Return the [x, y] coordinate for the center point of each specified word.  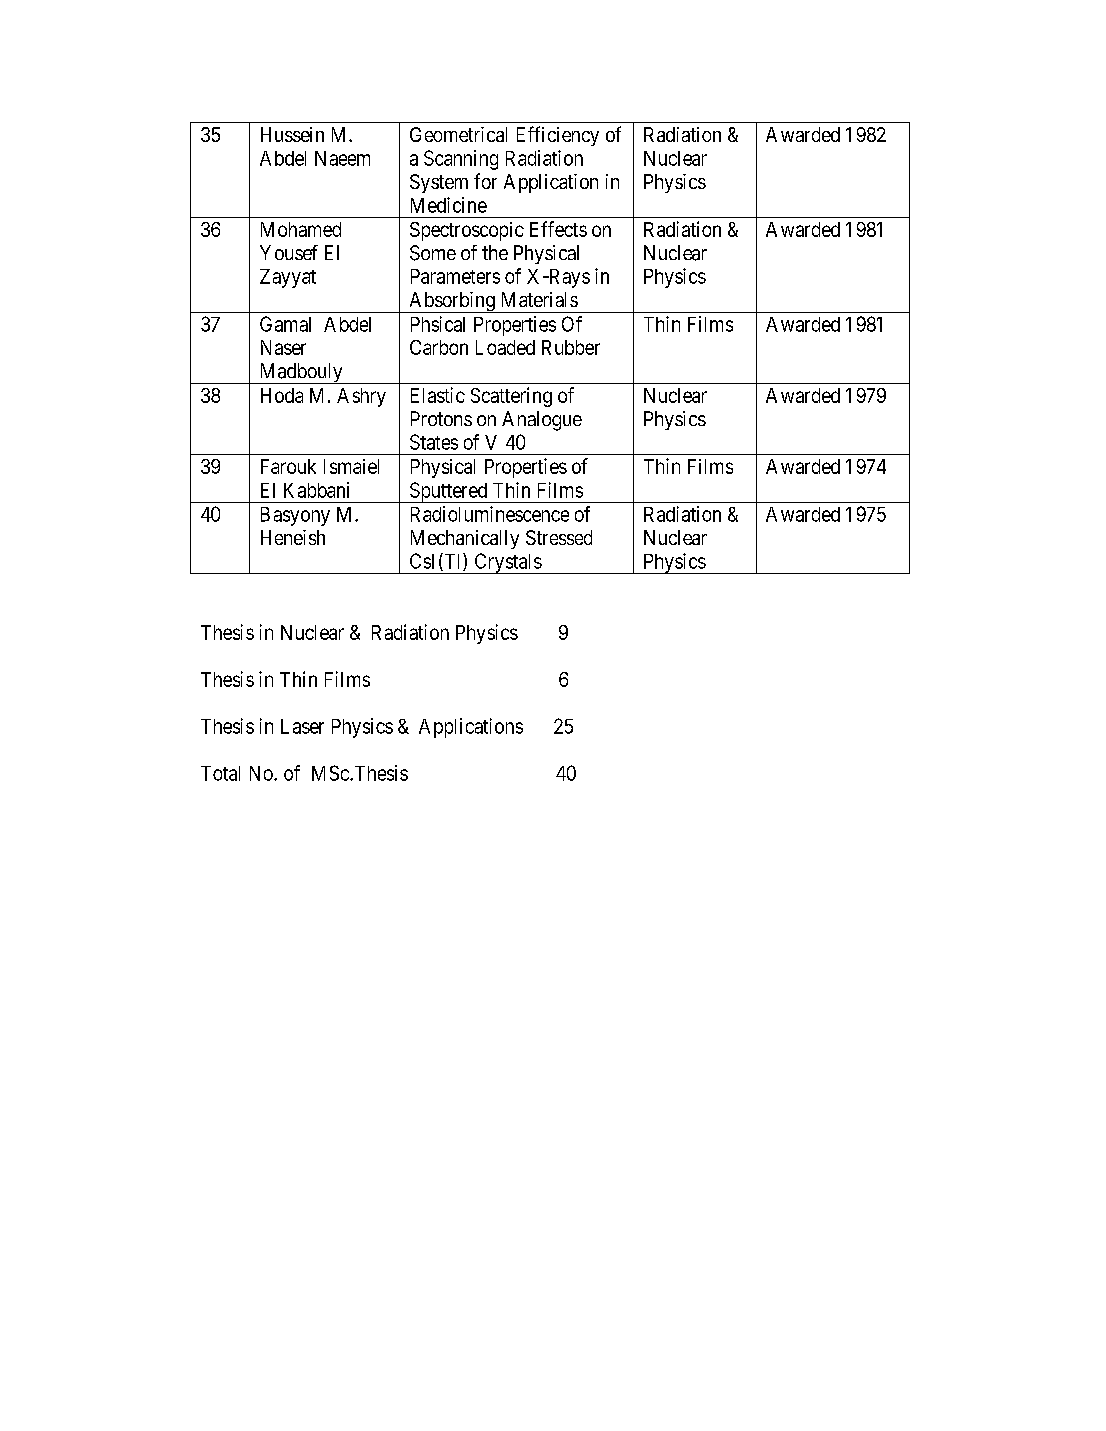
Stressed [559, 537]
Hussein [292, 134]
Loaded [505, 347]
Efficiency [558, 136]
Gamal [285, 324]
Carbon [439, 347]
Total [220, 773]
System [439, 183]
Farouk [288, 466]
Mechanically [465, 539]
